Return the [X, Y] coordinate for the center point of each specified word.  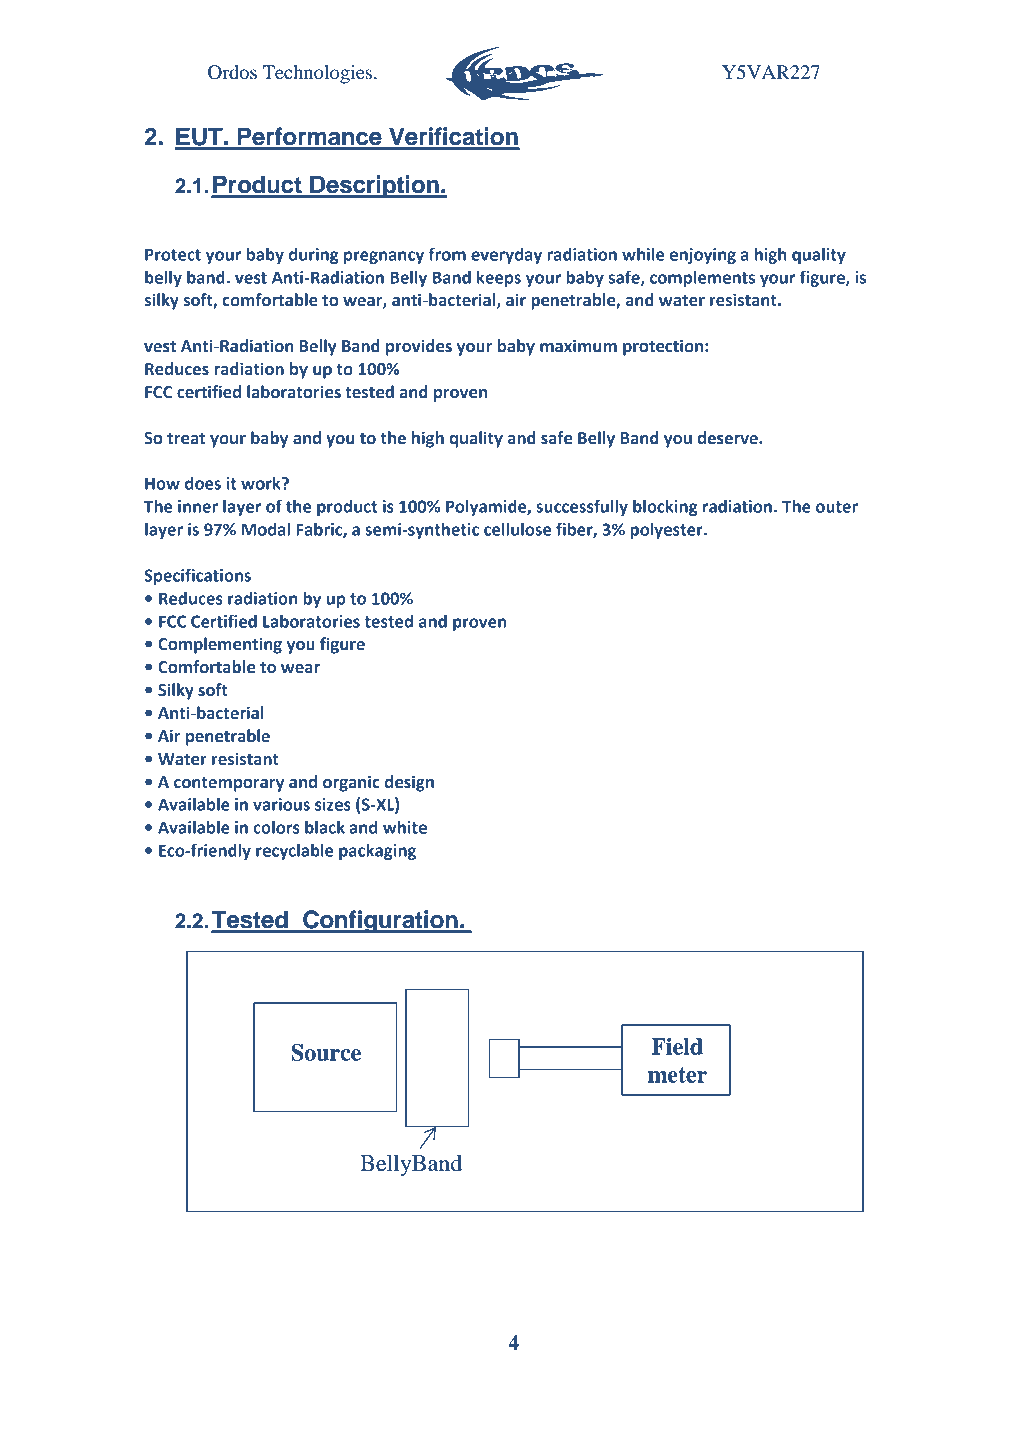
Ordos [232, 72]
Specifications [197, 576]
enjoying [703, 256]
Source [326, 1052]
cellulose [517, 529]
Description [374, 186]
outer [837, 507]
